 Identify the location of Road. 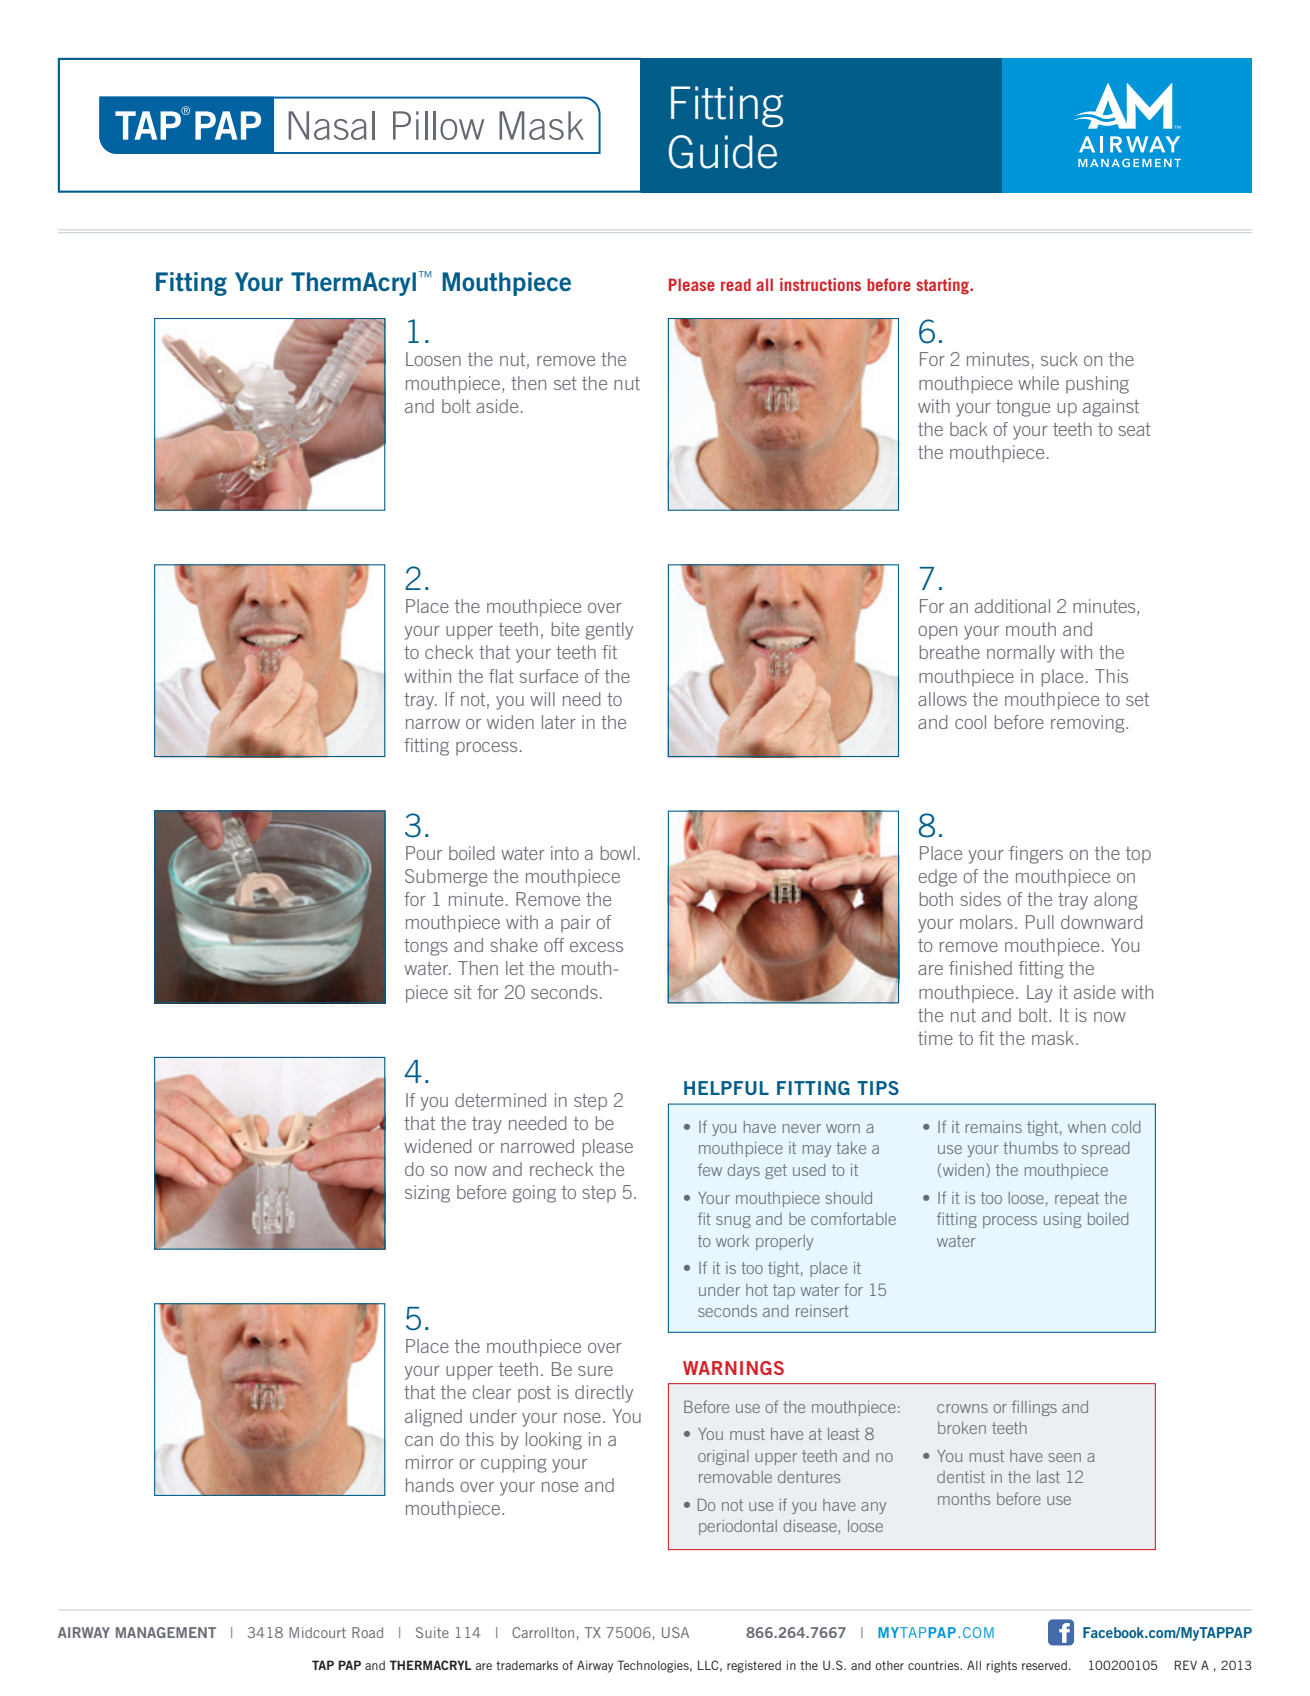
(367, 1632).
